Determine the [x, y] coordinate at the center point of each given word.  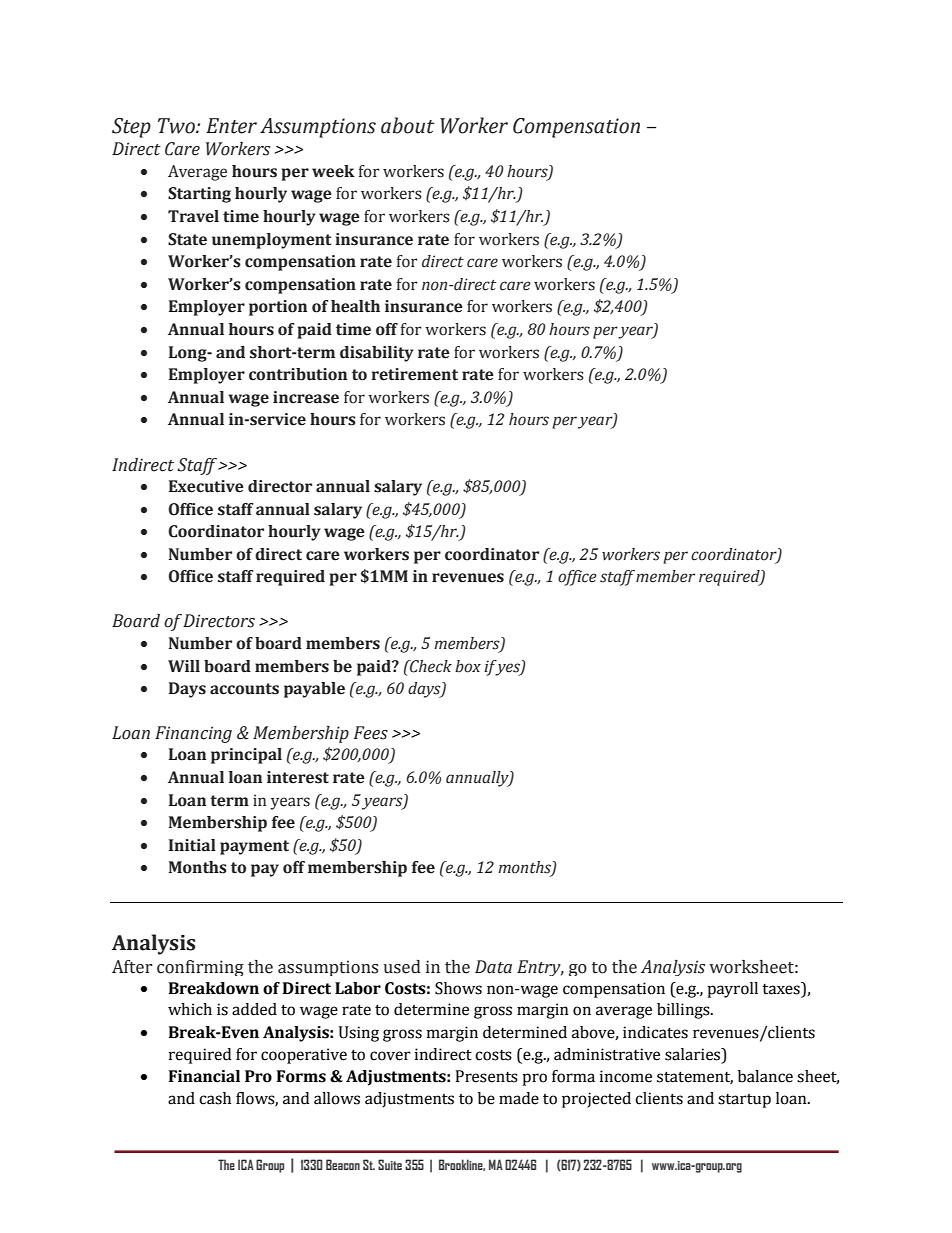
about [408, 125]
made [519, 1098]
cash [215, 1098]
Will [184, 666]
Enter [231, 126]
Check [430, 666]
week [333, 171]
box [468, 666]
